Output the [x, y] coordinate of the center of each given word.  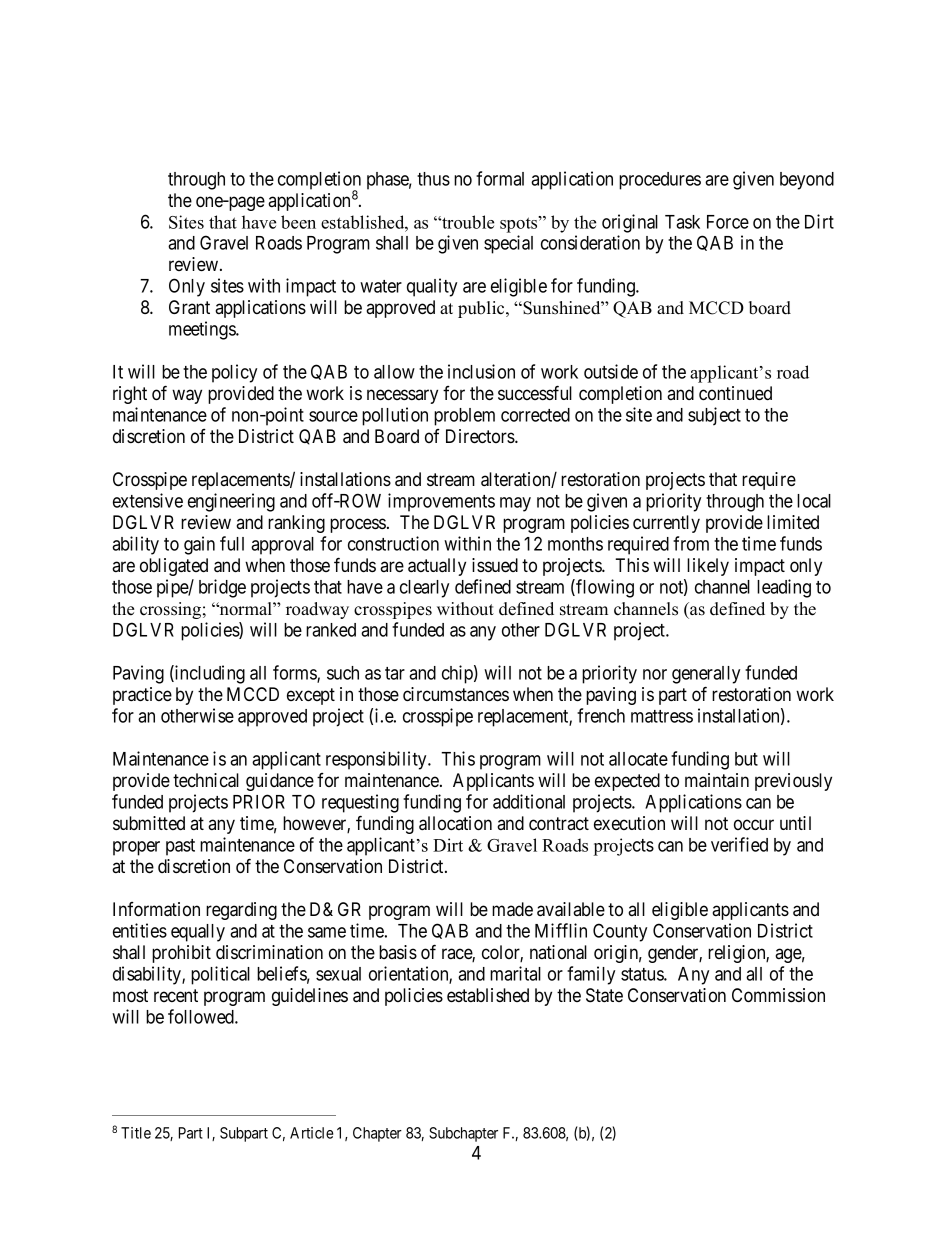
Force [728, 222]
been [298, 222]
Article [311, 1133]
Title [136, 1133]
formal [500, 178]
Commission [778, 995]
